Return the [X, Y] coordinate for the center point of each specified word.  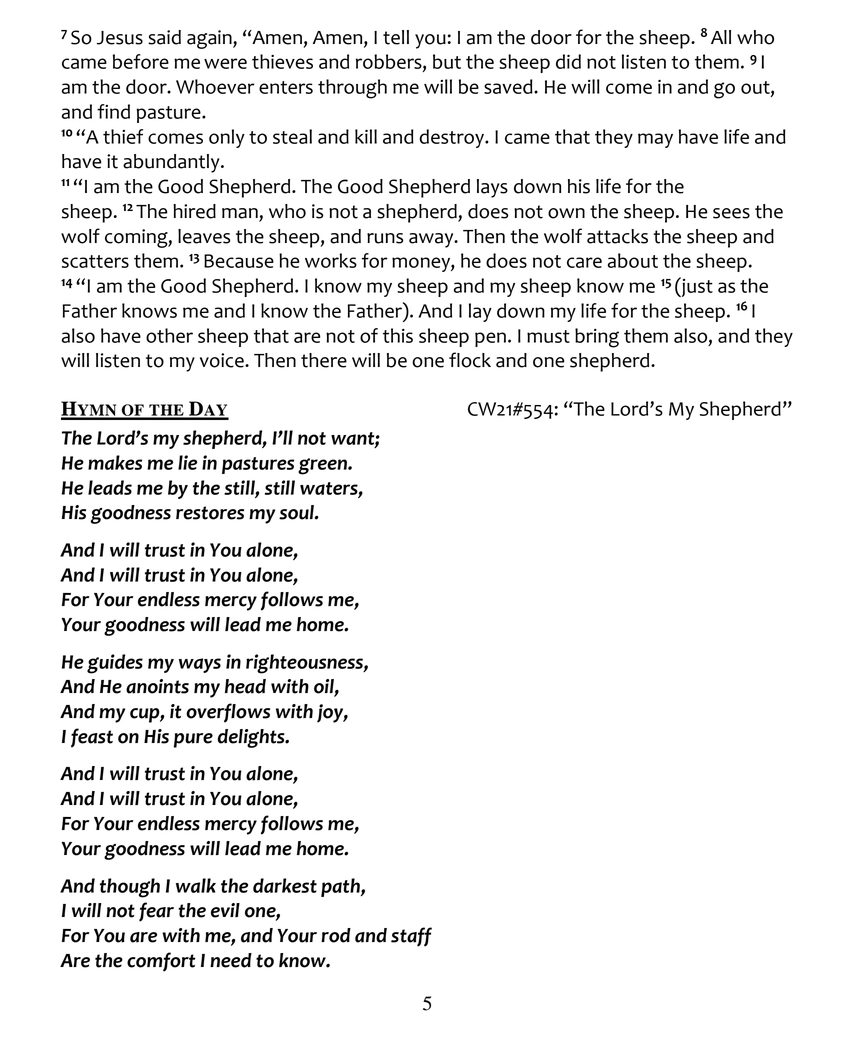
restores [210, 513]
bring [597, 338]
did [568, 61]
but [447, 61]
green [323, 466]
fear [156, 912]
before [141, 61]
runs [385, 238]
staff [411, 937]
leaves [204, 236]
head [245, 686]
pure [193, 740]
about [633, 260]
